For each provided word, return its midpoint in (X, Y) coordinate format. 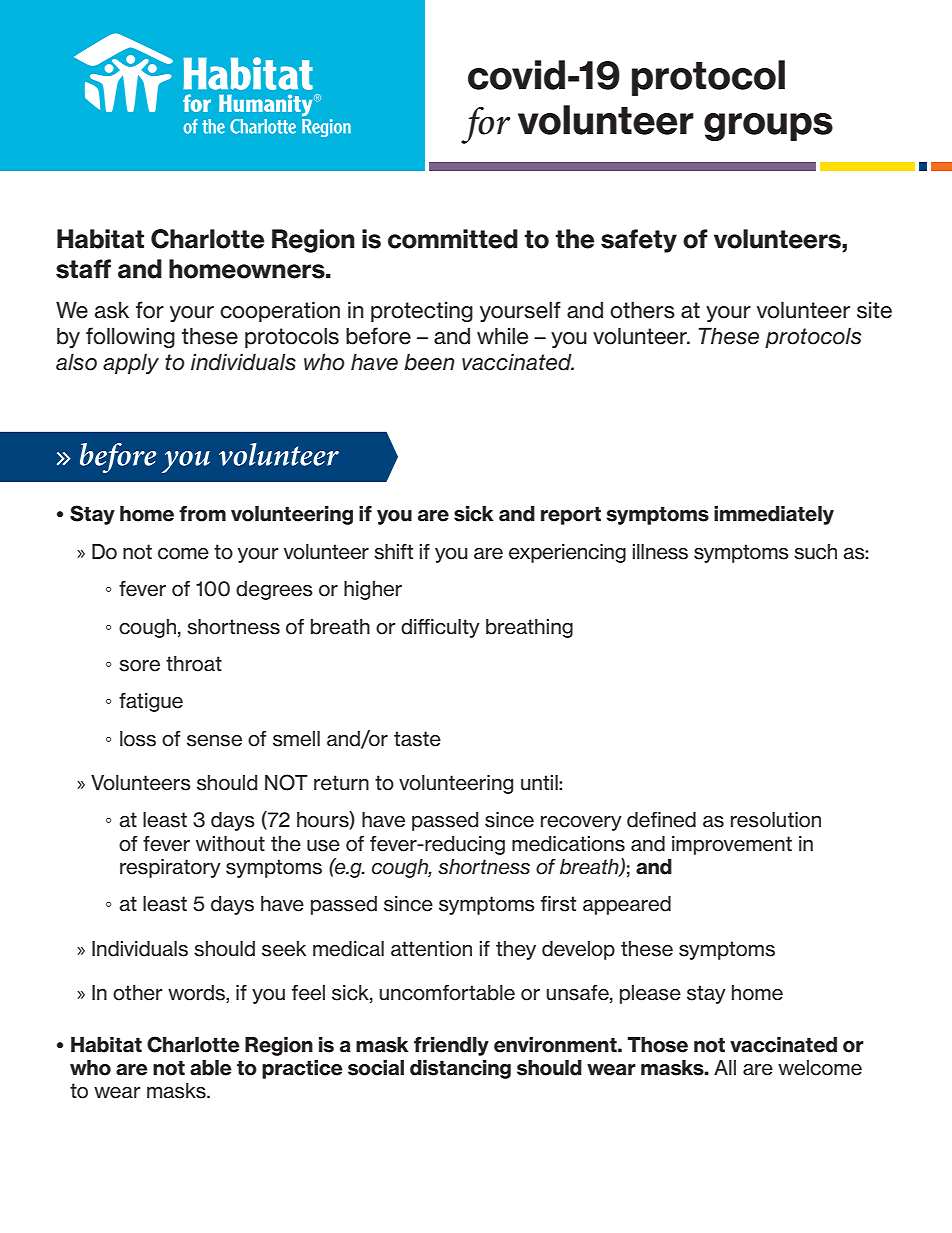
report (571, 515)
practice (302, 1069)
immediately (774, 515)
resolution (776, 820)
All (725, 1067)
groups (768, 127)
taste (417, 739)
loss (138, 739)
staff (83, 269)
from (202, 514)
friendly (451, 1046)
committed (453, 239)
